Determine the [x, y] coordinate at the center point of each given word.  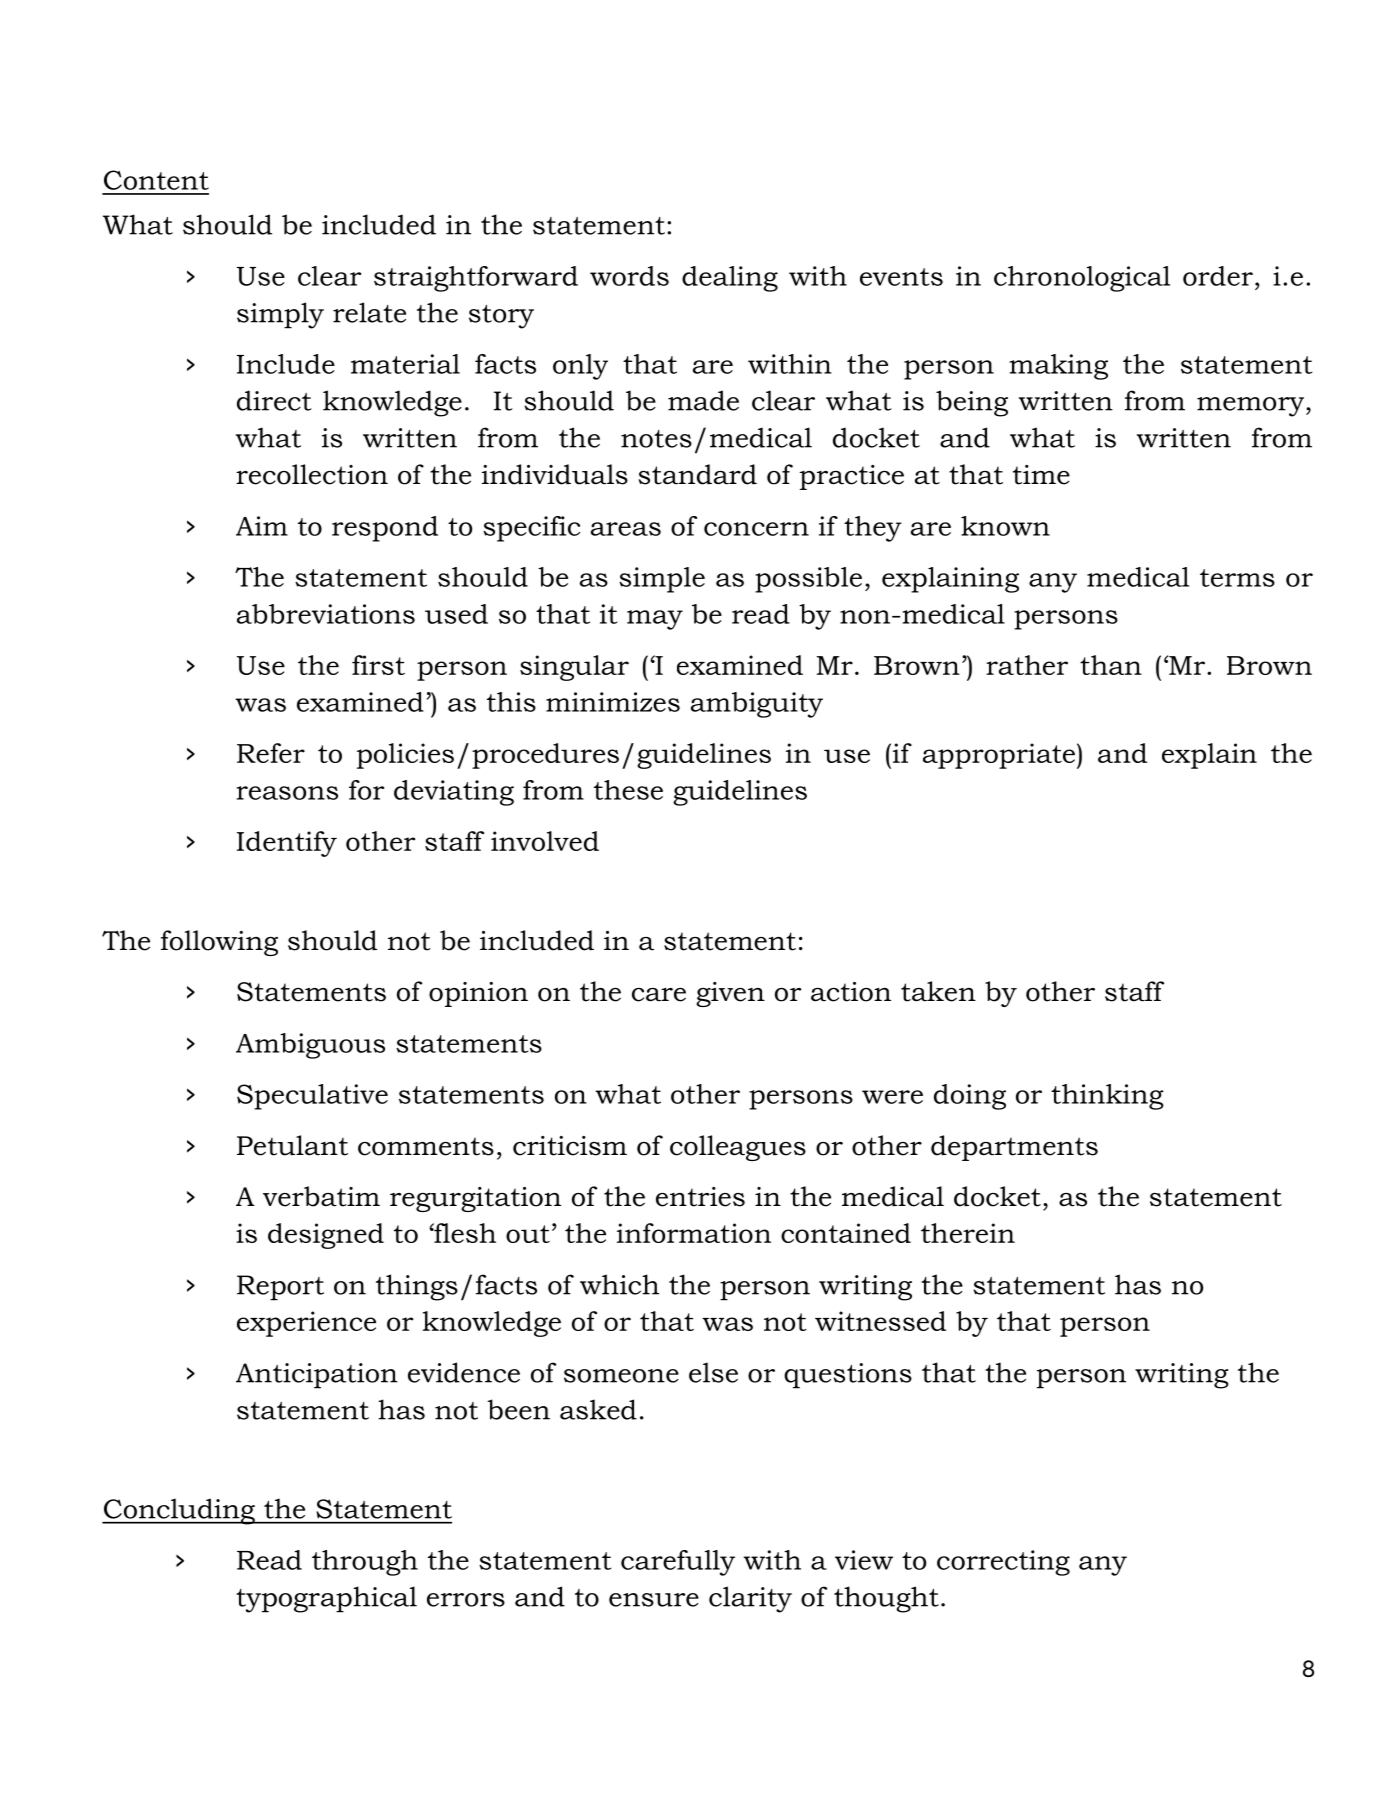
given [730, 994]
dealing [730, 279]
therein [968, 1233]
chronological [1082, 279]
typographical [326, 1599]
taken [938, 991]
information [694, 1233]
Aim [262, 526]
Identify [287, 844]
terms [1237, 578]
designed [326, 1236]
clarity [750, 1599]
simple [662, 580]
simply [280, 315]
